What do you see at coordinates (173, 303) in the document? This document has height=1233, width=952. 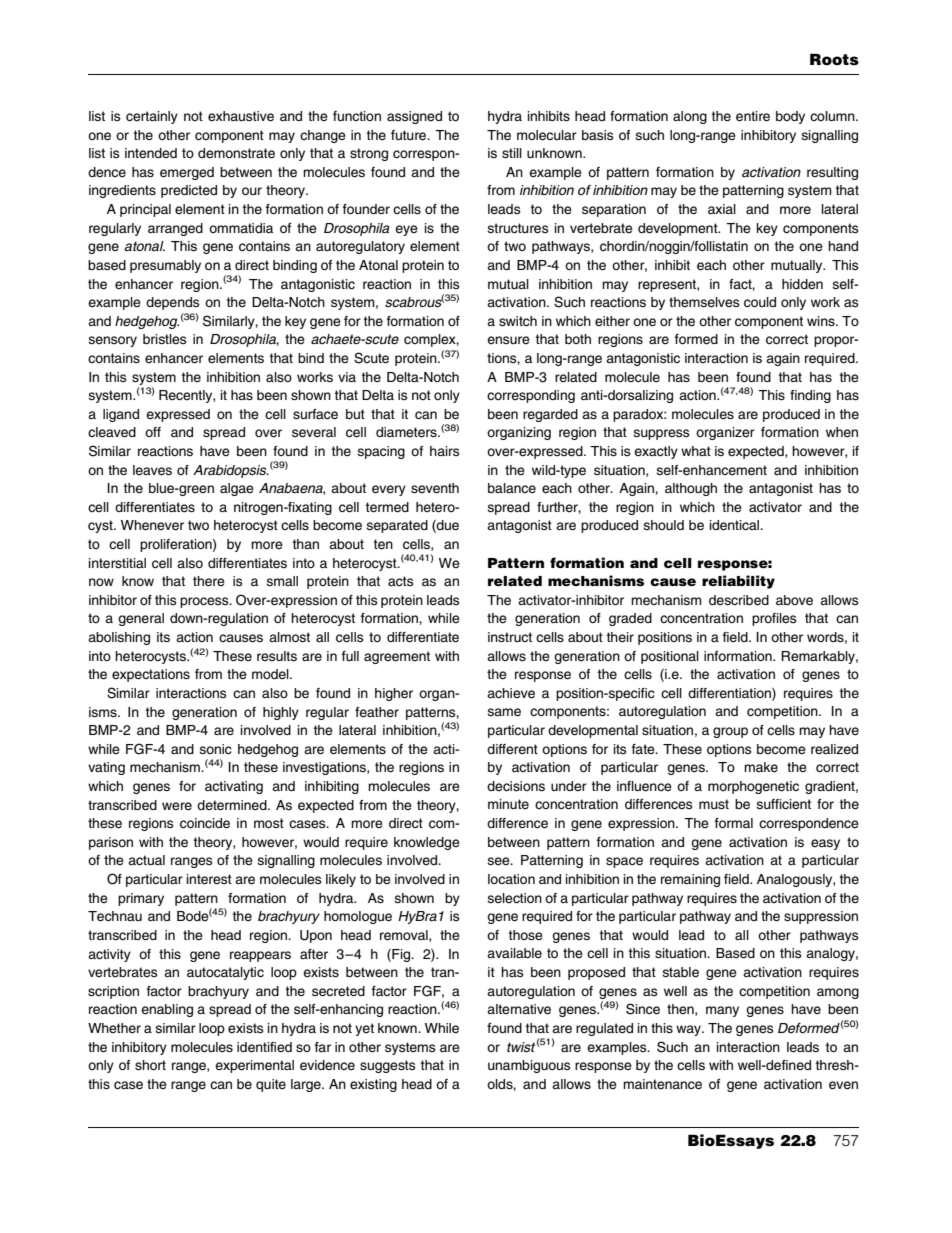 I see `depends` at bounding box center [173, 303].
